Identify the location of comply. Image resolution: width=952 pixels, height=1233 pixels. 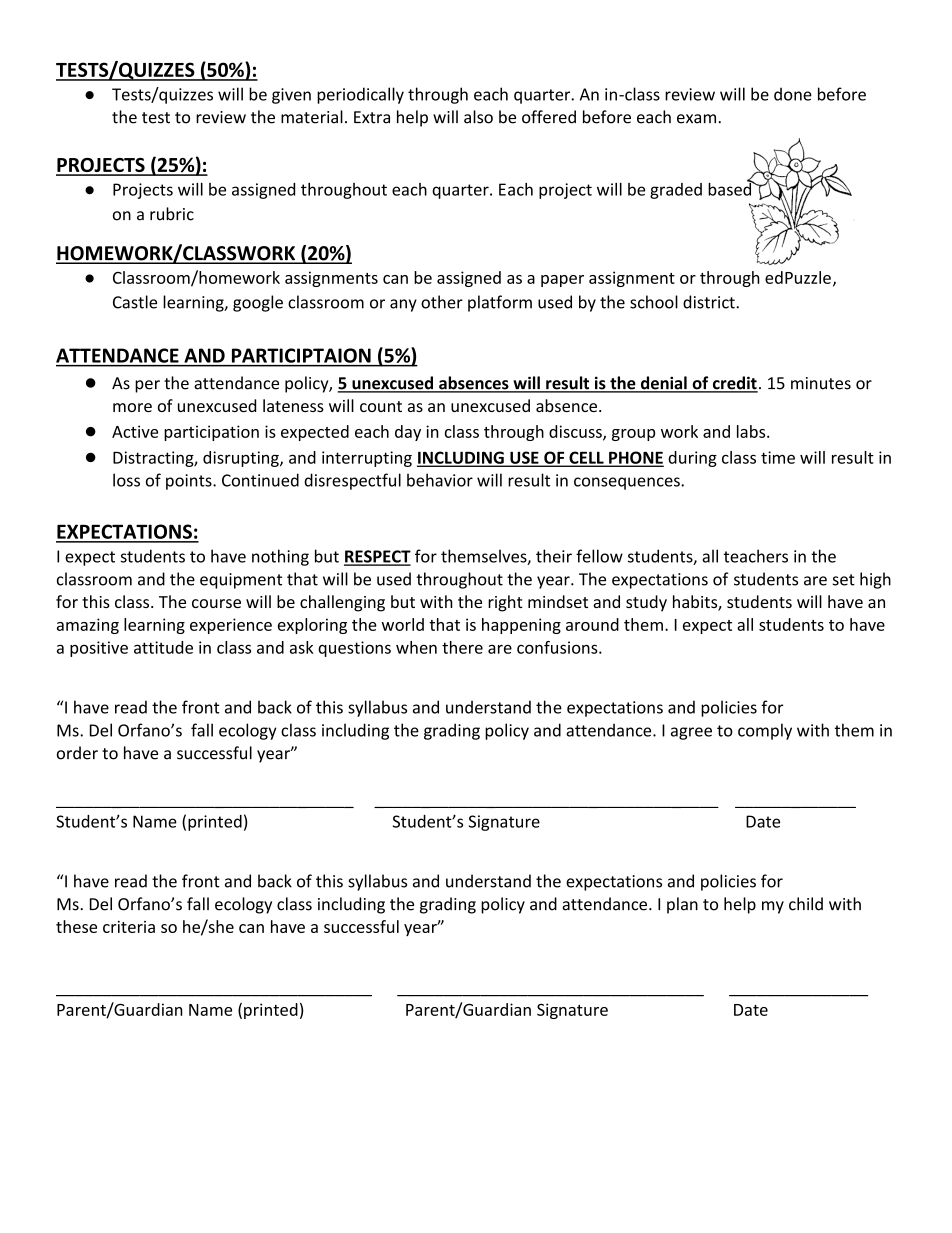
(765, 731).
